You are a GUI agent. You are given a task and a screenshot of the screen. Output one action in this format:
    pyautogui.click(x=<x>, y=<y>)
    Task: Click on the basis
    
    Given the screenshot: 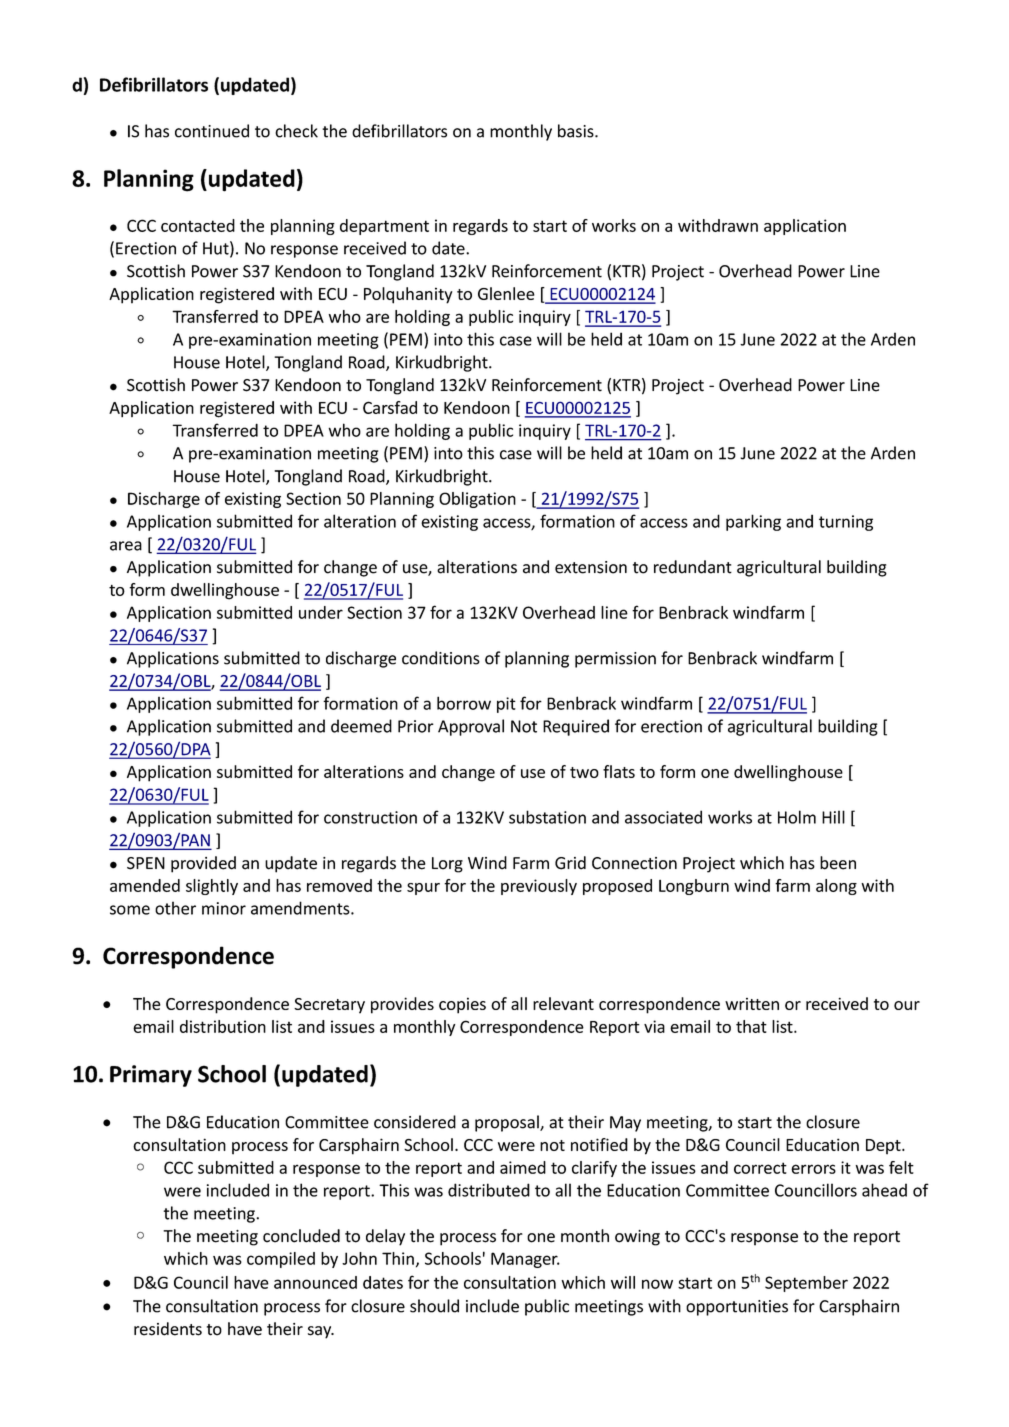 What is the action you would take?
    pyautogui.click(x=577, y=131)
